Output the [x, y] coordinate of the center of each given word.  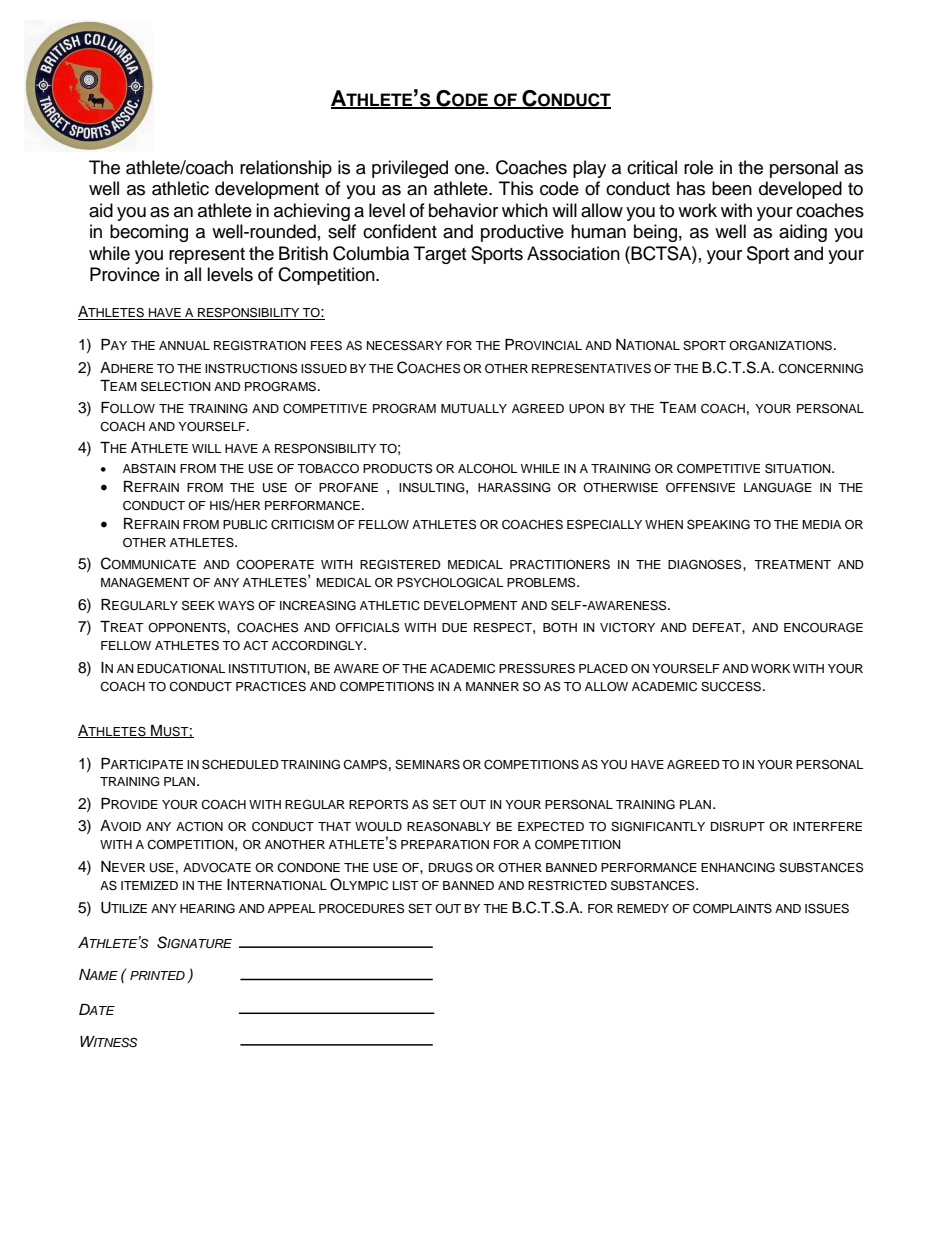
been [732, 188]
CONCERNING [820, 369]
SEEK [198, 605]
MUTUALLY [474, 409]
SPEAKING [718, 524]
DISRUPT [738, 826]
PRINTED [157, 975]
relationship [286, 169]
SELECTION [176, 386]
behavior [463, 210]
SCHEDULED [240, 764]
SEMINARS [427, 764]
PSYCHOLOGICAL [450, 583]
